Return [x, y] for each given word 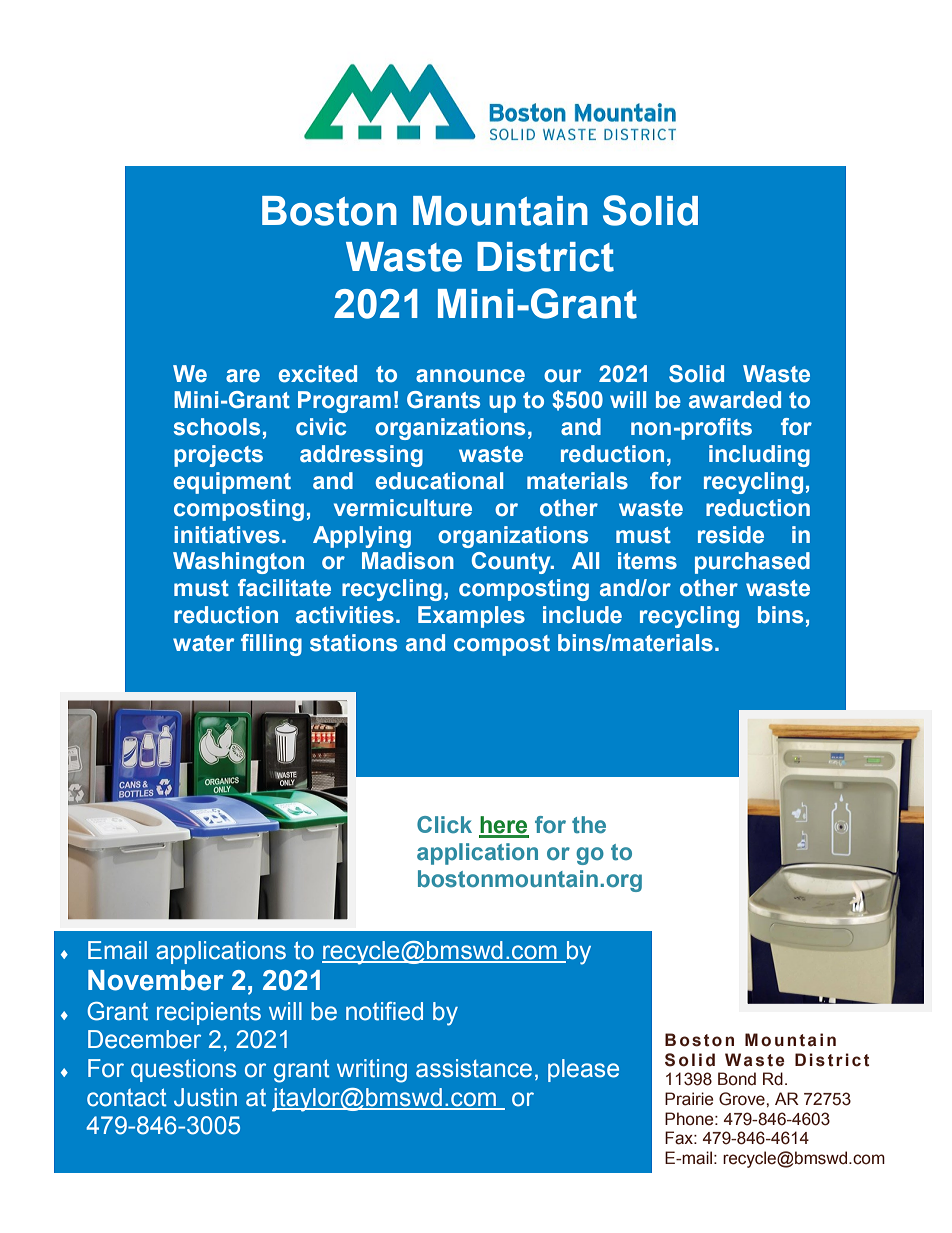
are [243, 376]
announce [470, 376]
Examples [471, 617]
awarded [735, 400]
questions [183, 1070]
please [583, 1070]
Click [444, 824]
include [582, 615]
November [156, 980]
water [203, 643]
